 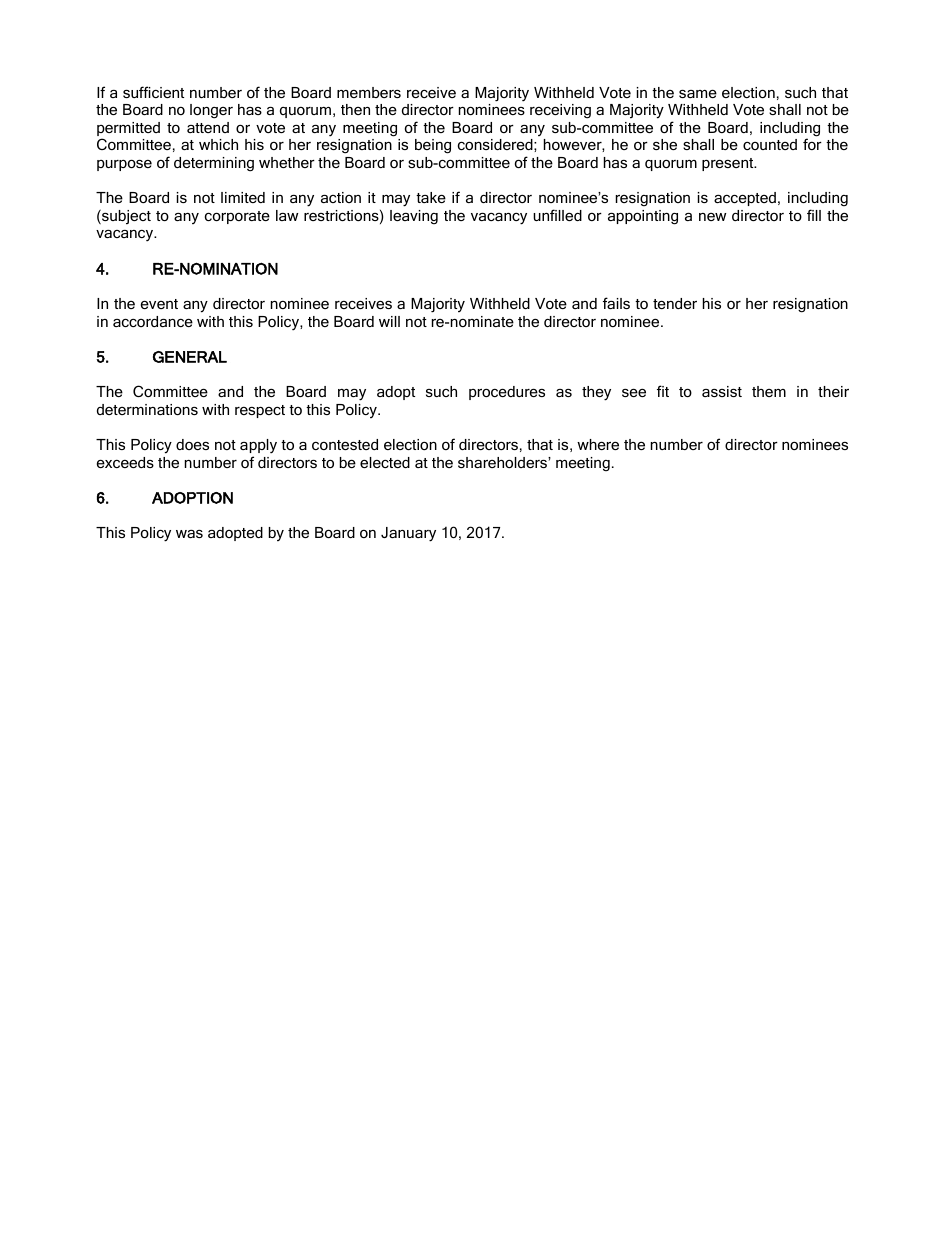 I want to click on will, so click(x=389, y=321).
